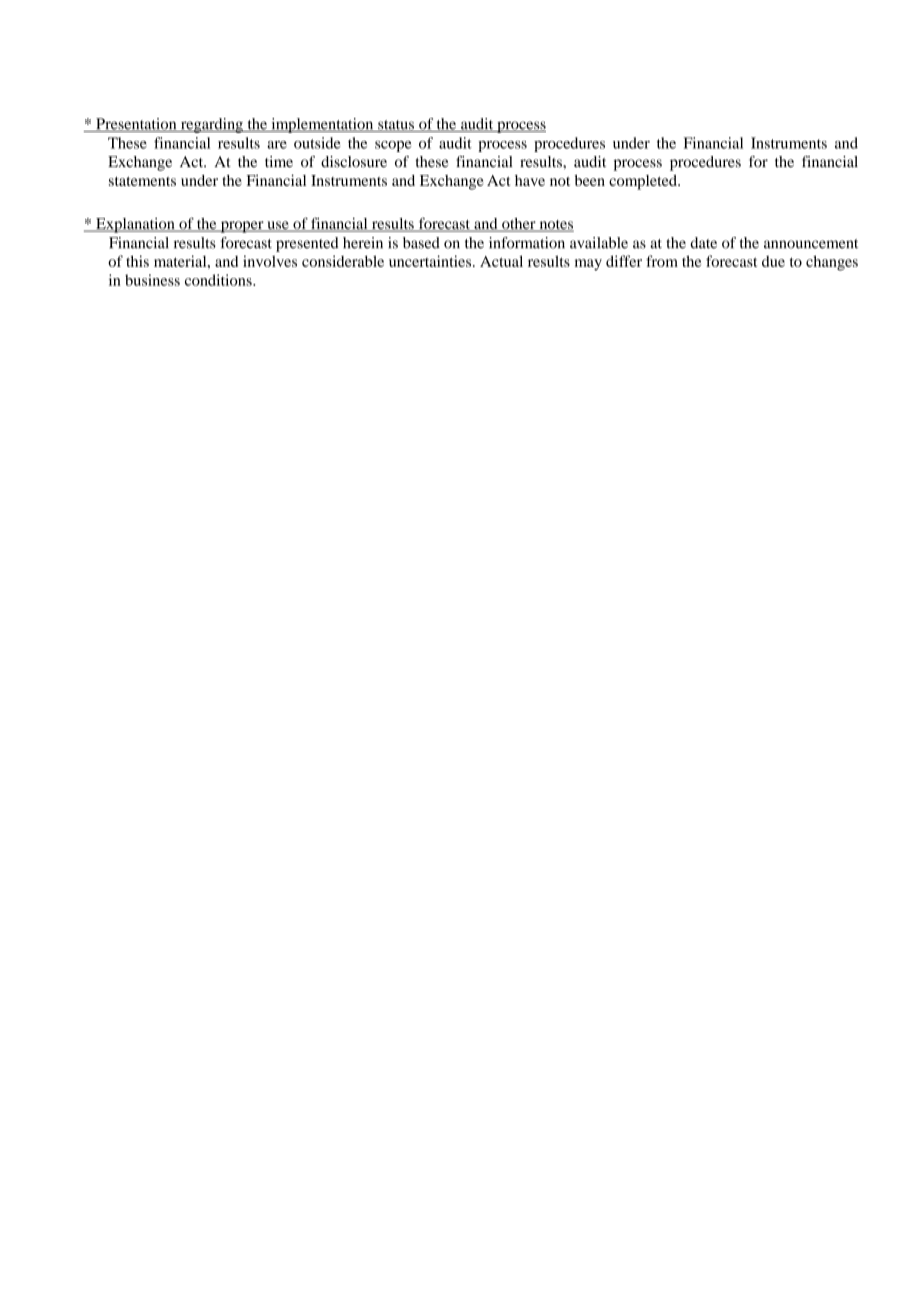  Describe the element at coordinates (703, 243) in the screenshot. I see `date` at that location.
